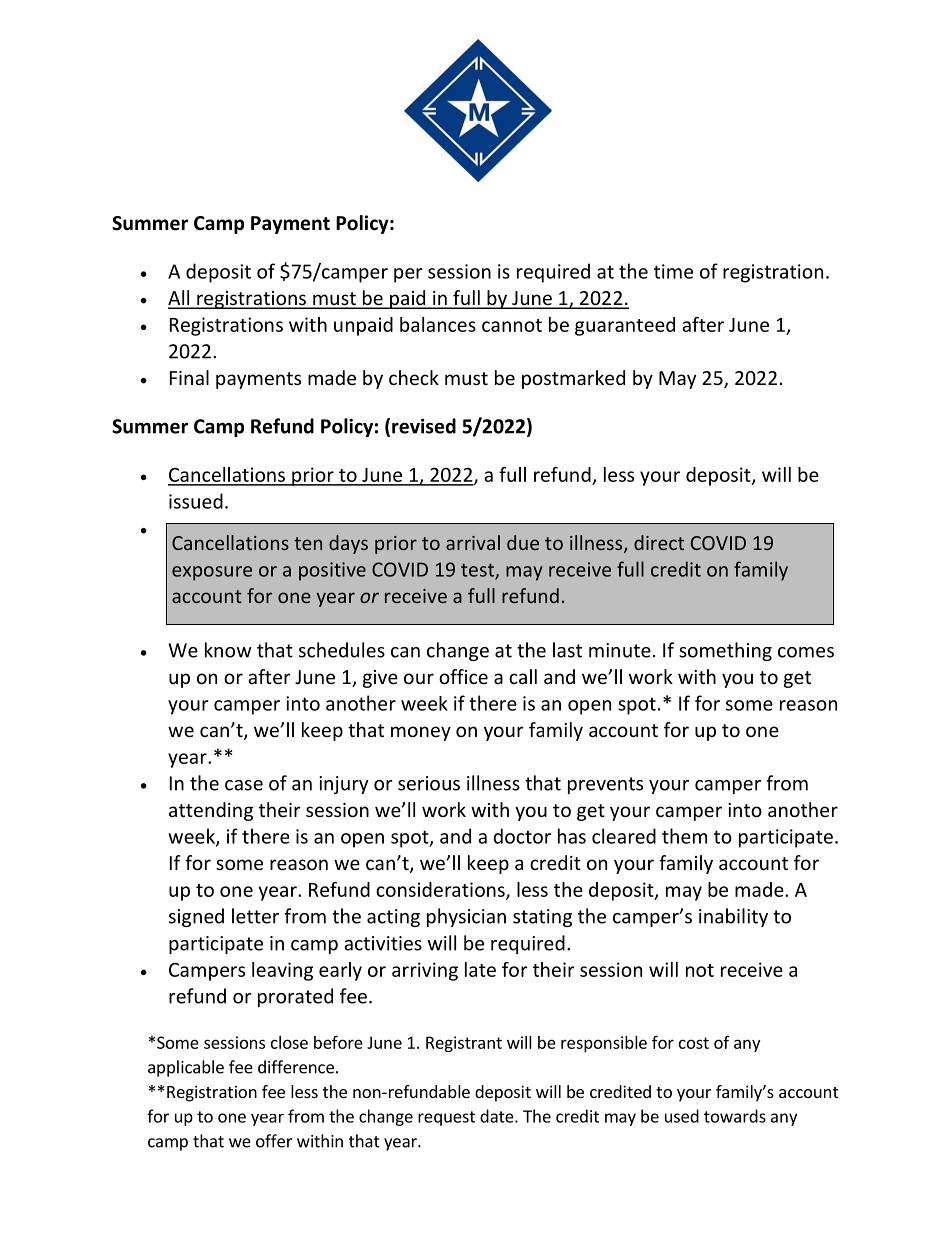 This document has height=1233, width=952. I want to click on cannot, so click(512, 325).
